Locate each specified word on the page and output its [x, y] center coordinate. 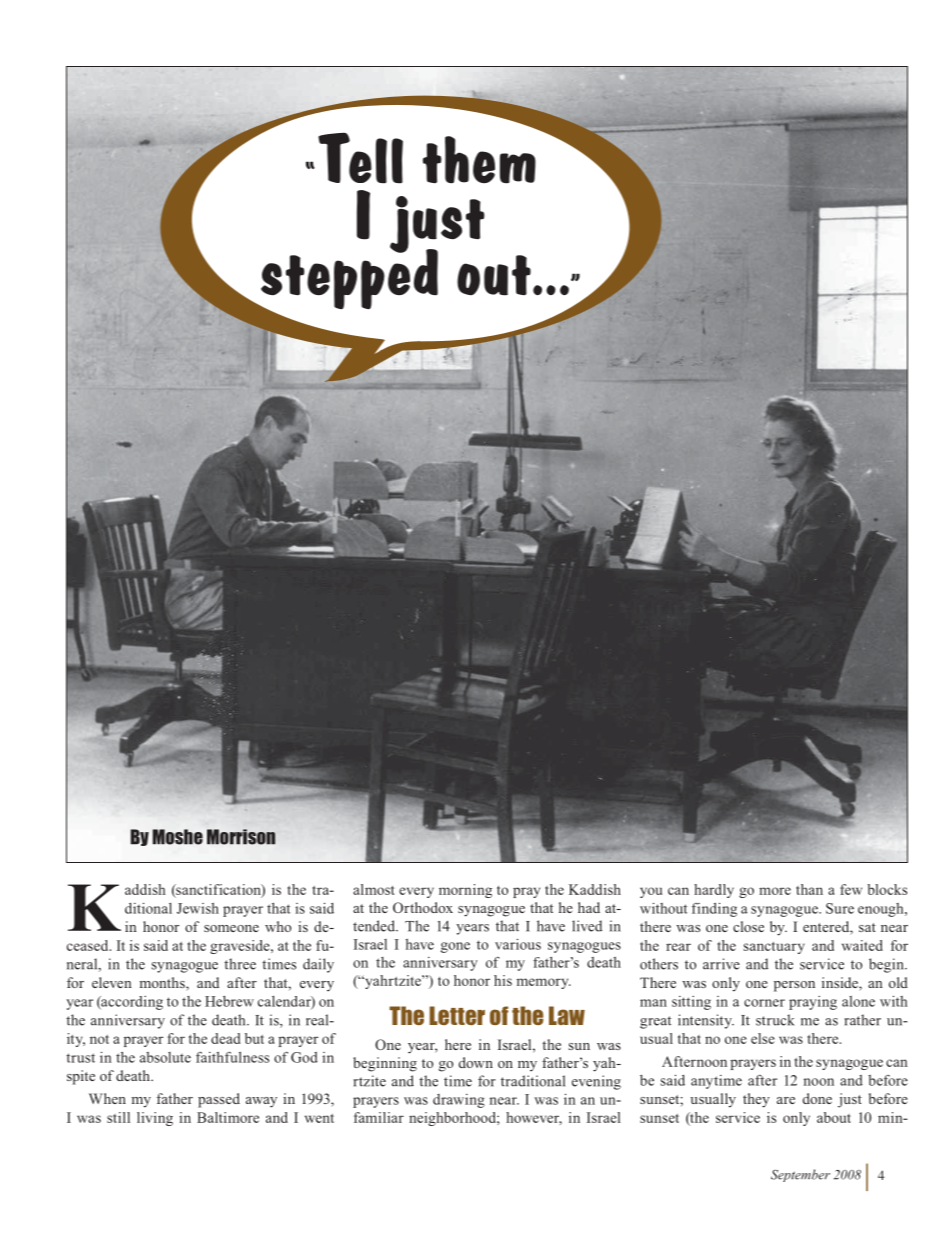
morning [465, 891]
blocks [887, 889]
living [155, 1119]
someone [231, 928]
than [809, 889]
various [518, 944]
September [800, 1175]
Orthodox [423, 907]
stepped [348, 279]
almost [374, 889]
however [534, 1118]
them [479, 160]
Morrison [241, 837]
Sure [840, 908]
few [851, 889]
